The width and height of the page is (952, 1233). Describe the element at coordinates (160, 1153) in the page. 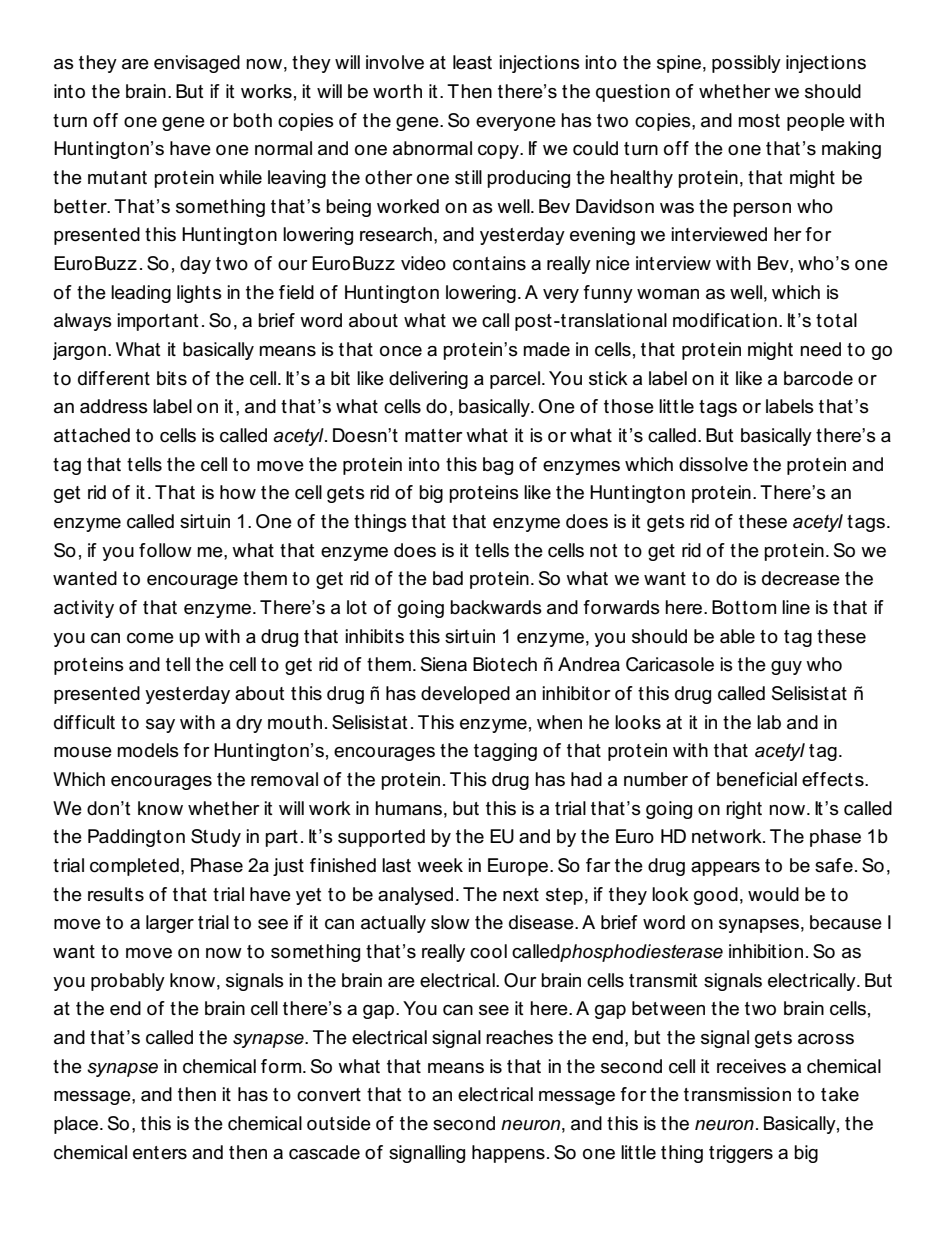

I see `enters` at that location.
